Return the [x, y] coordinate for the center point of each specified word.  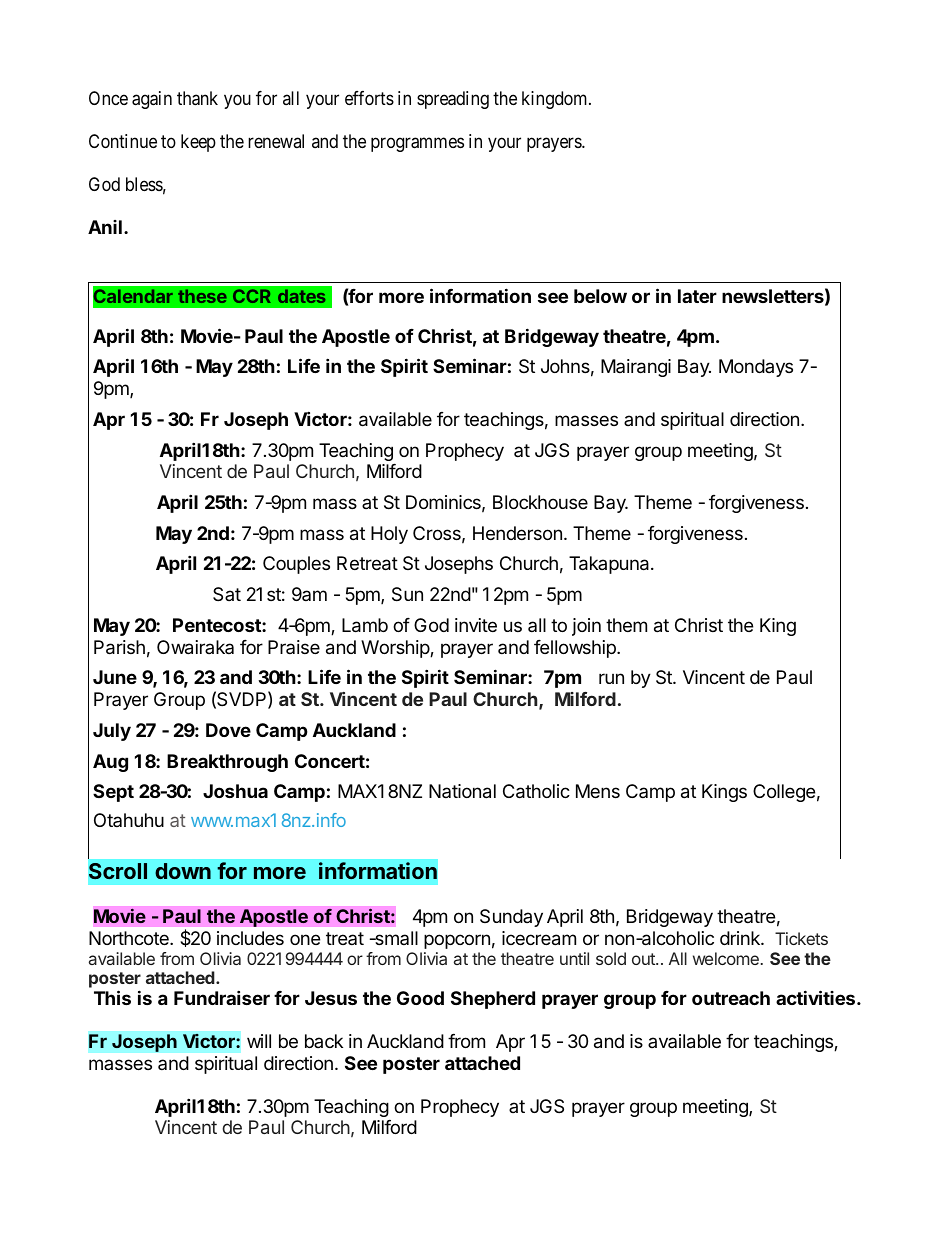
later [697, 296]
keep [198, 143]
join [586, 627]
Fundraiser [222, 997]
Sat [227, 594]
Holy [389, 535]
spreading [453, 100]
